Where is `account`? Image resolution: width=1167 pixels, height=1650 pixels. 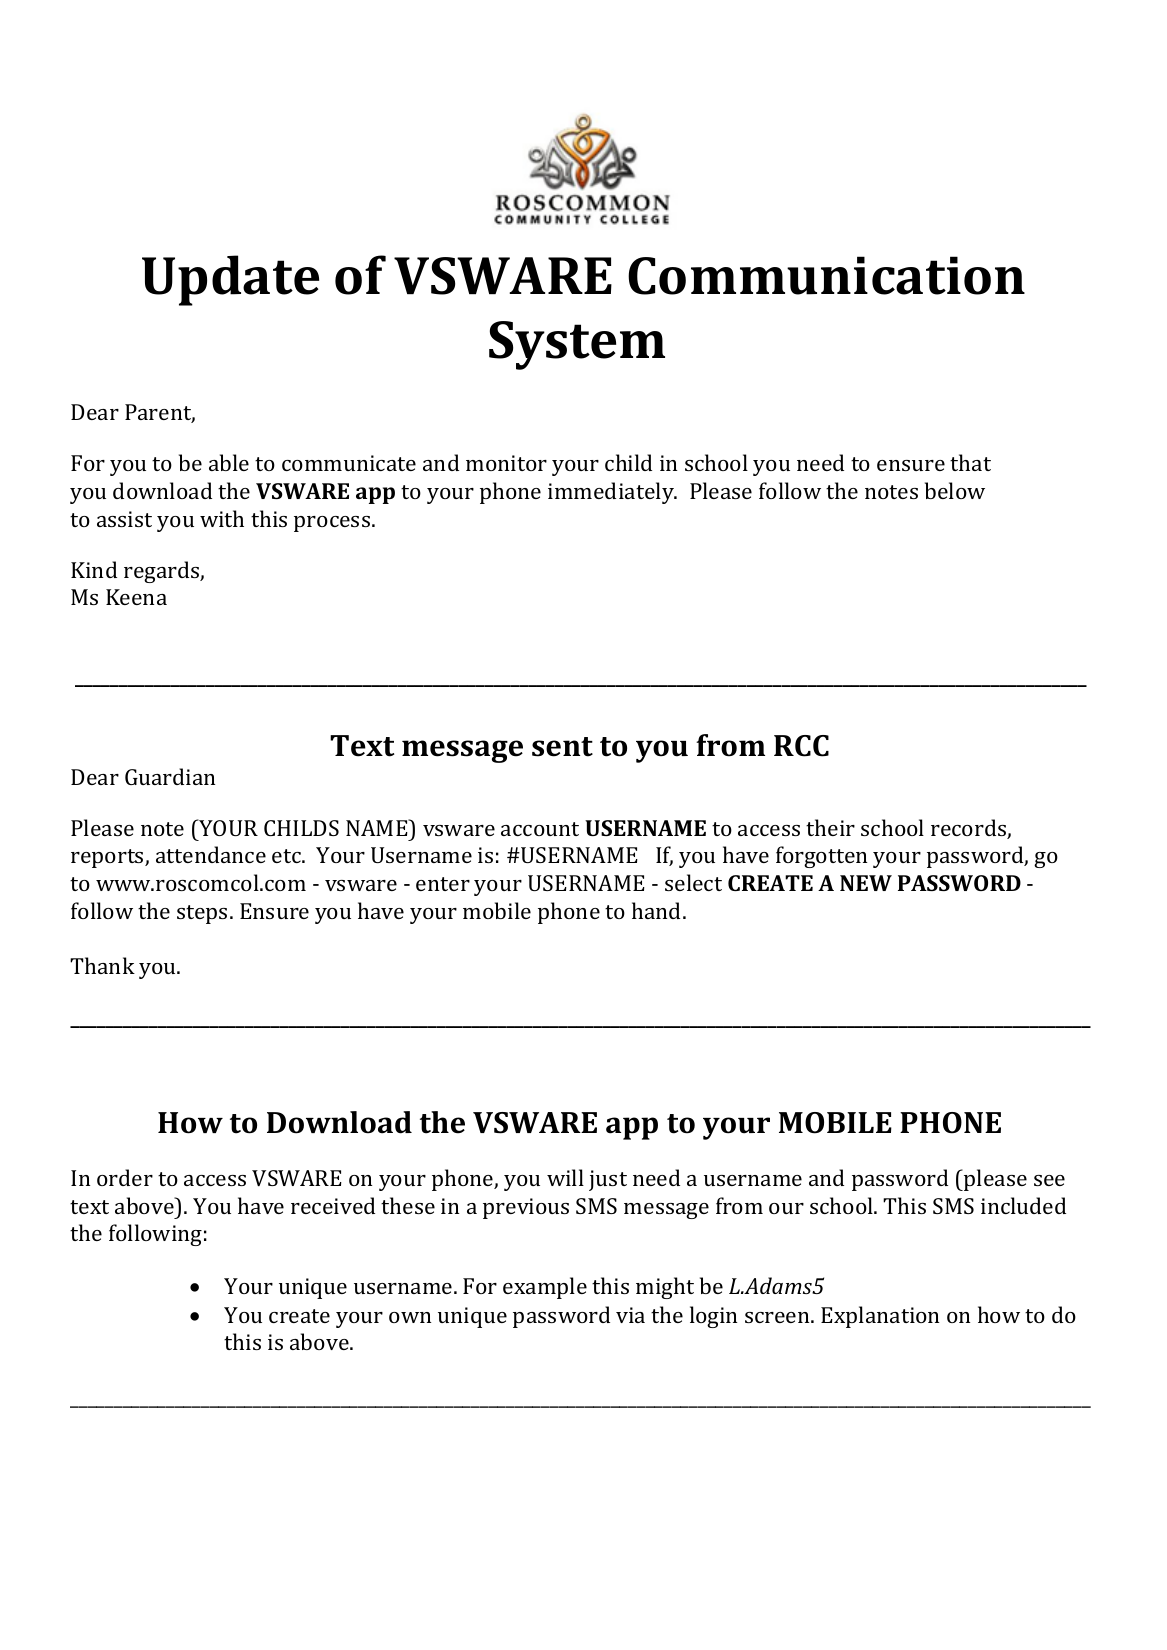
account is located at coordinates (540, 829).
